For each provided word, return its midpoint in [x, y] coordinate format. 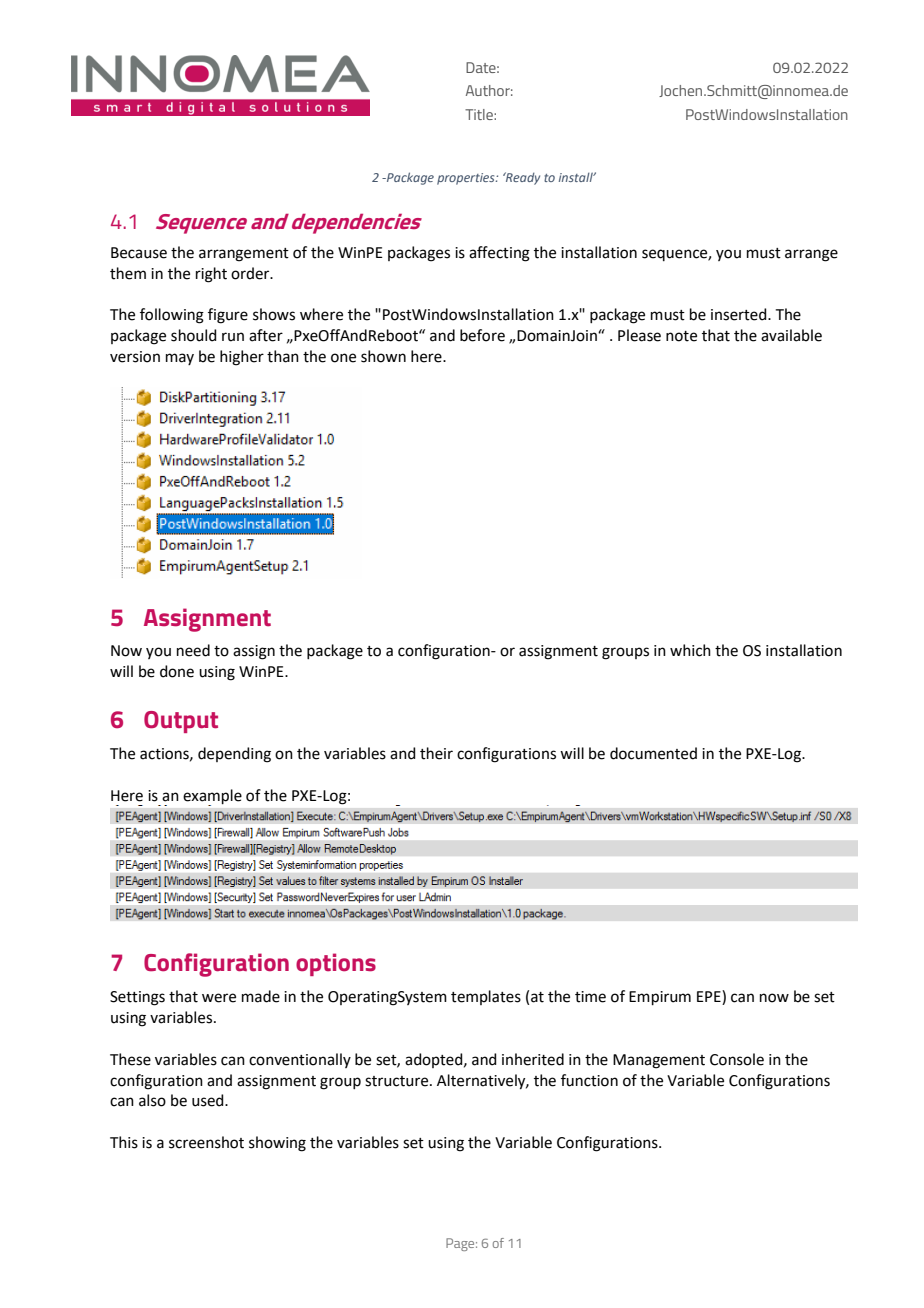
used [209, 1100]
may [180, 359]
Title [480, 114]
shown [383, 356]
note [681, 336]
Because [139, 253]
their [436, 753]
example [212, 797]
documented [653, 753]
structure [398, 1081]
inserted [740, 314]
